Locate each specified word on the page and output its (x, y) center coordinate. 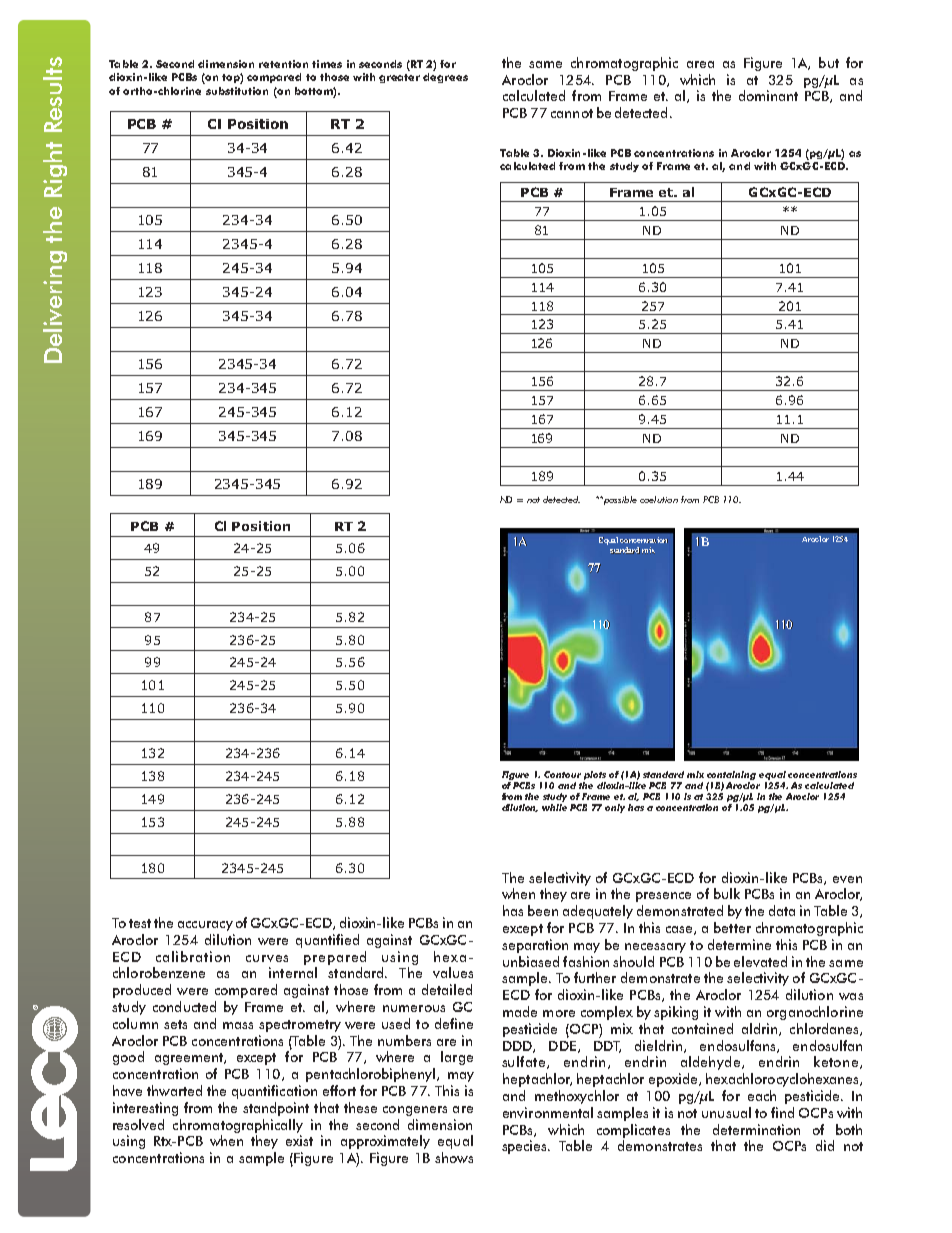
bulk (727, 893)
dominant (768, 95)
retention (283, 64)
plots (595, 775)
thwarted (174, 1090)
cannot (572, 113)
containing (731, 775)
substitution (237, 91)
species (526, 1147)
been (543, 910)
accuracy (205, 926)
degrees (445, 78)
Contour (562, 774)
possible (619, 500)
